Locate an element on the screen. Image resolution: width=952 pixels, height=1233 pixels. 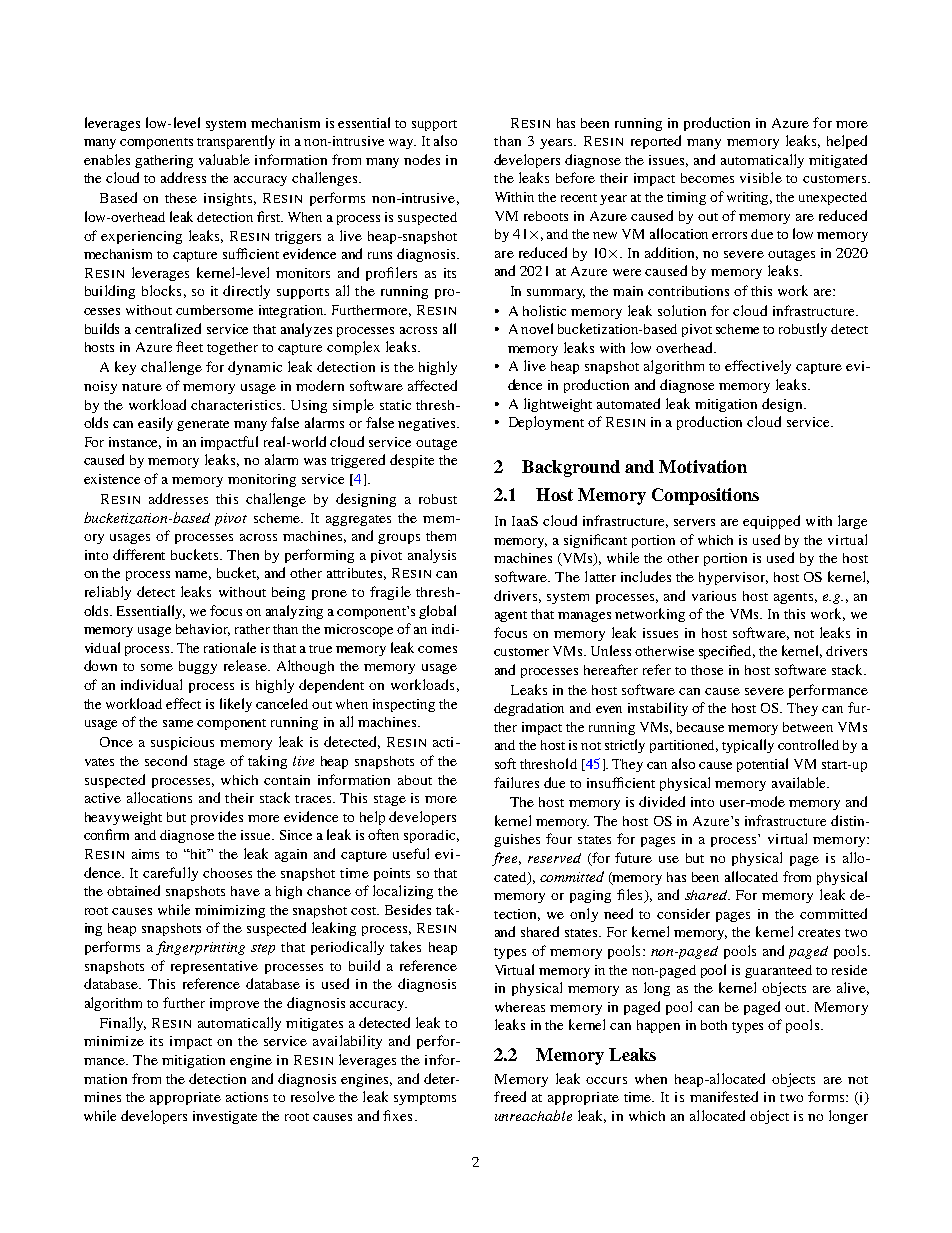
potential is located at coordinates (762, 765).
